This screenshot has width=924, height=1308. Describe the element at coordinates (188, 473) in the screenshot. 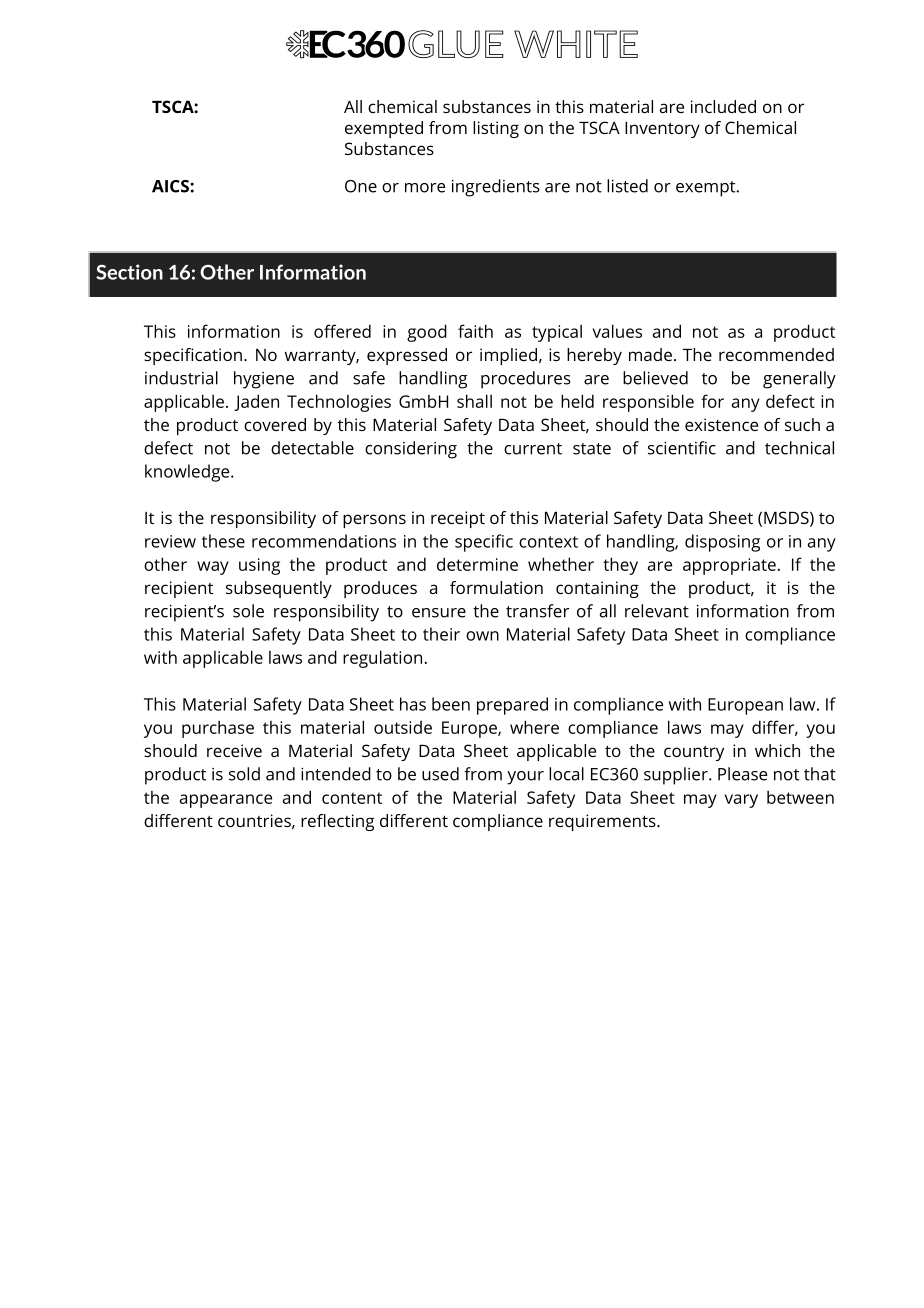

I see `knowledge` at that location.
